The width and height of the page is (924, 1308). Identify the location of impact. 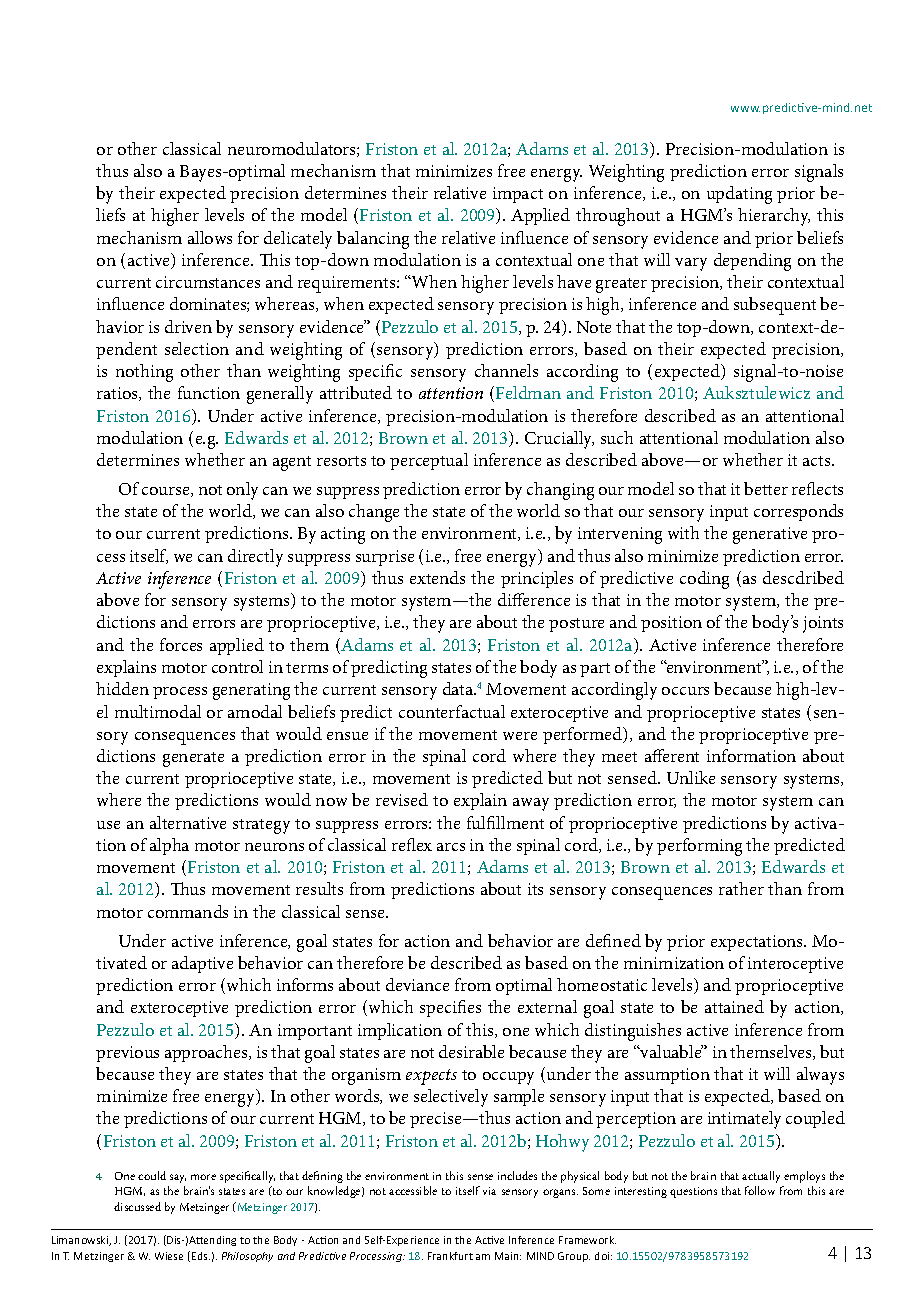
(518, 195).
